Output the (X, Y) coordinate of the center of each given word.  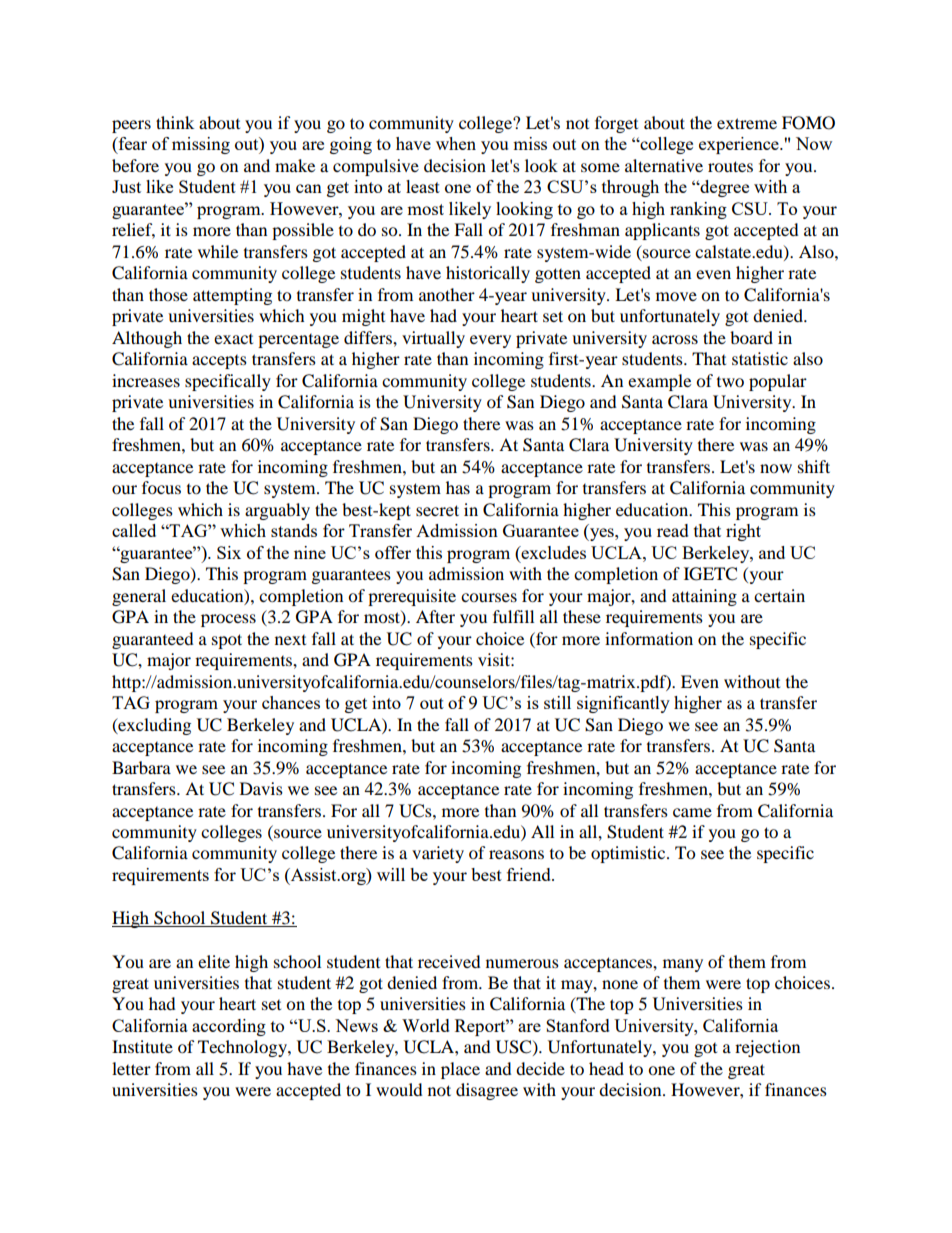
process (228, 620)
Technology (243, 1048)
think (175, 122)
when (456, 143)
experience (740, 145)
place (460, 1070)
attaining (704, 597)
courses (489, 597)
